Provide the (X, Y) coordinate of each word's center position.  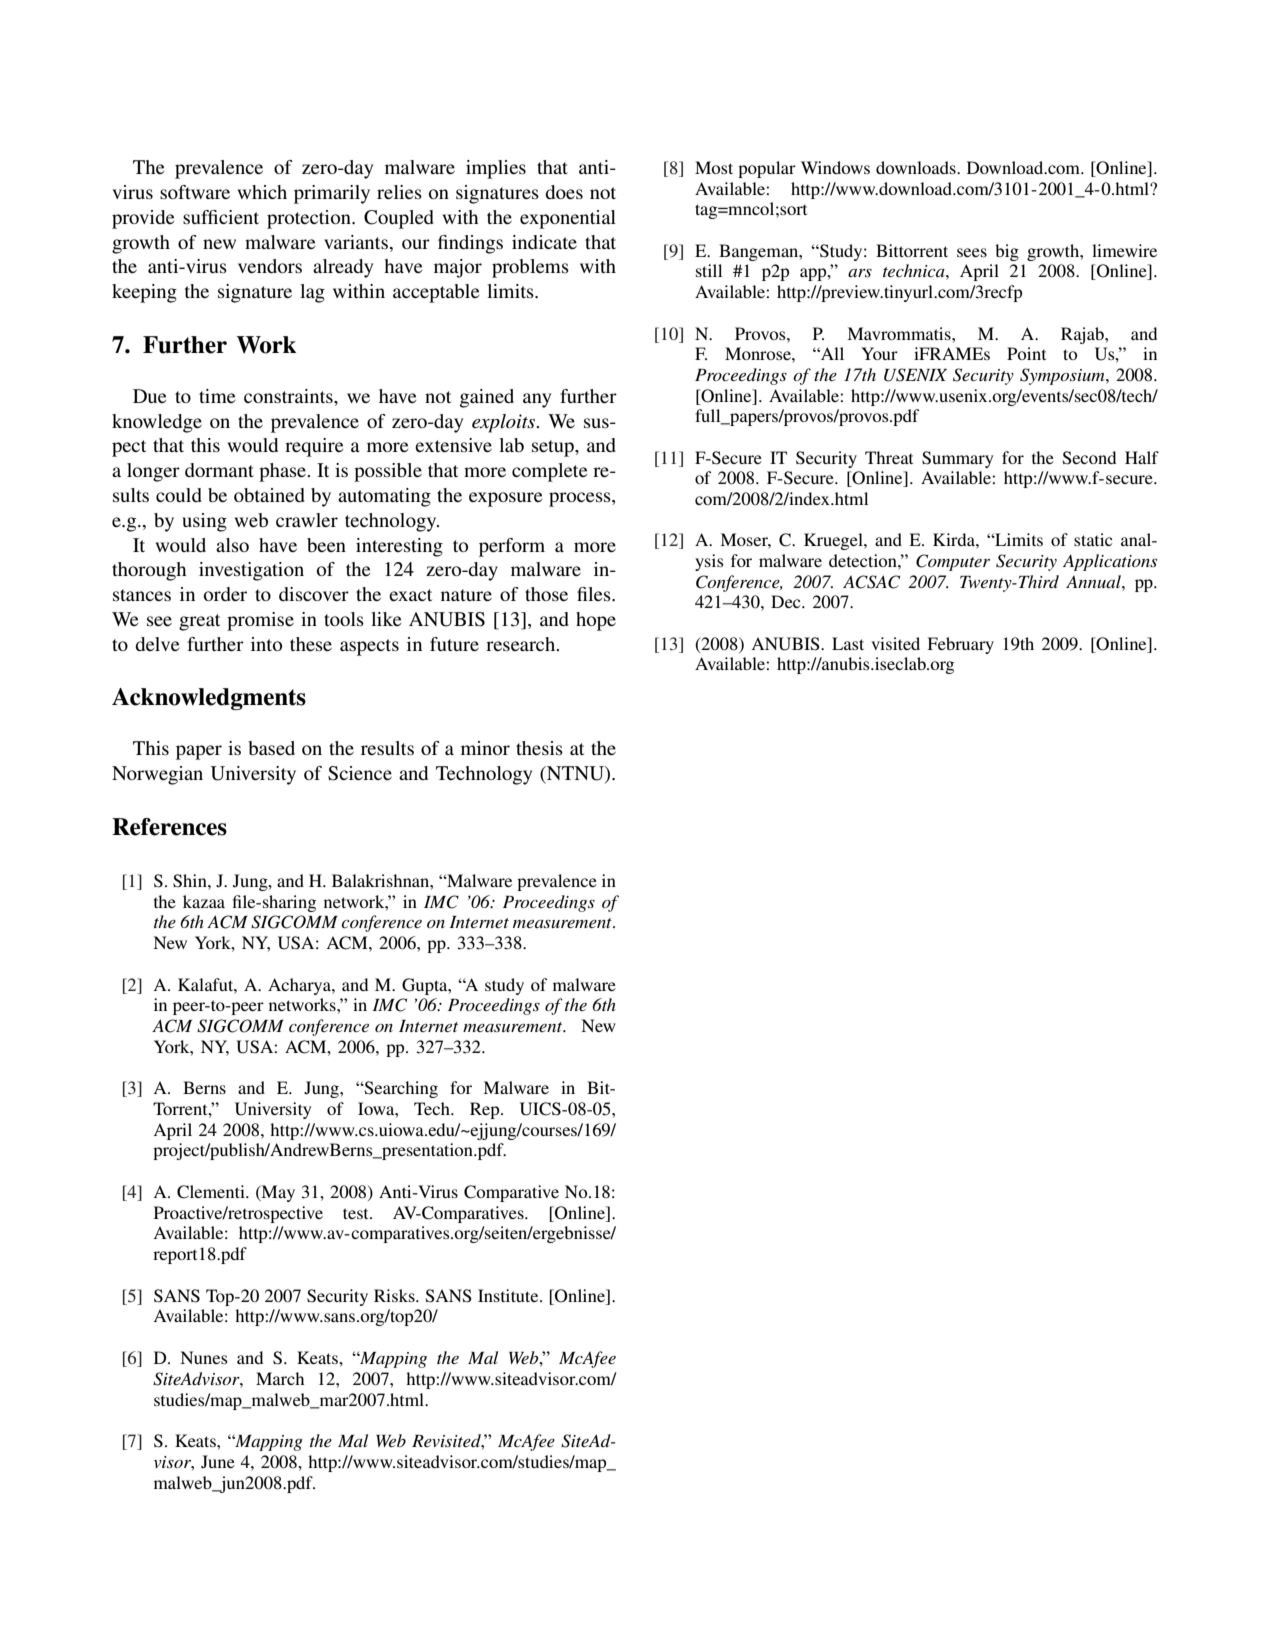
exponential (568, 219)
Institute (509, 1295)
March (280, 1378)
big (1007, 252)
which (262, 192)
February (960, 645)
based (271, 748)
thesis (539, 748)
